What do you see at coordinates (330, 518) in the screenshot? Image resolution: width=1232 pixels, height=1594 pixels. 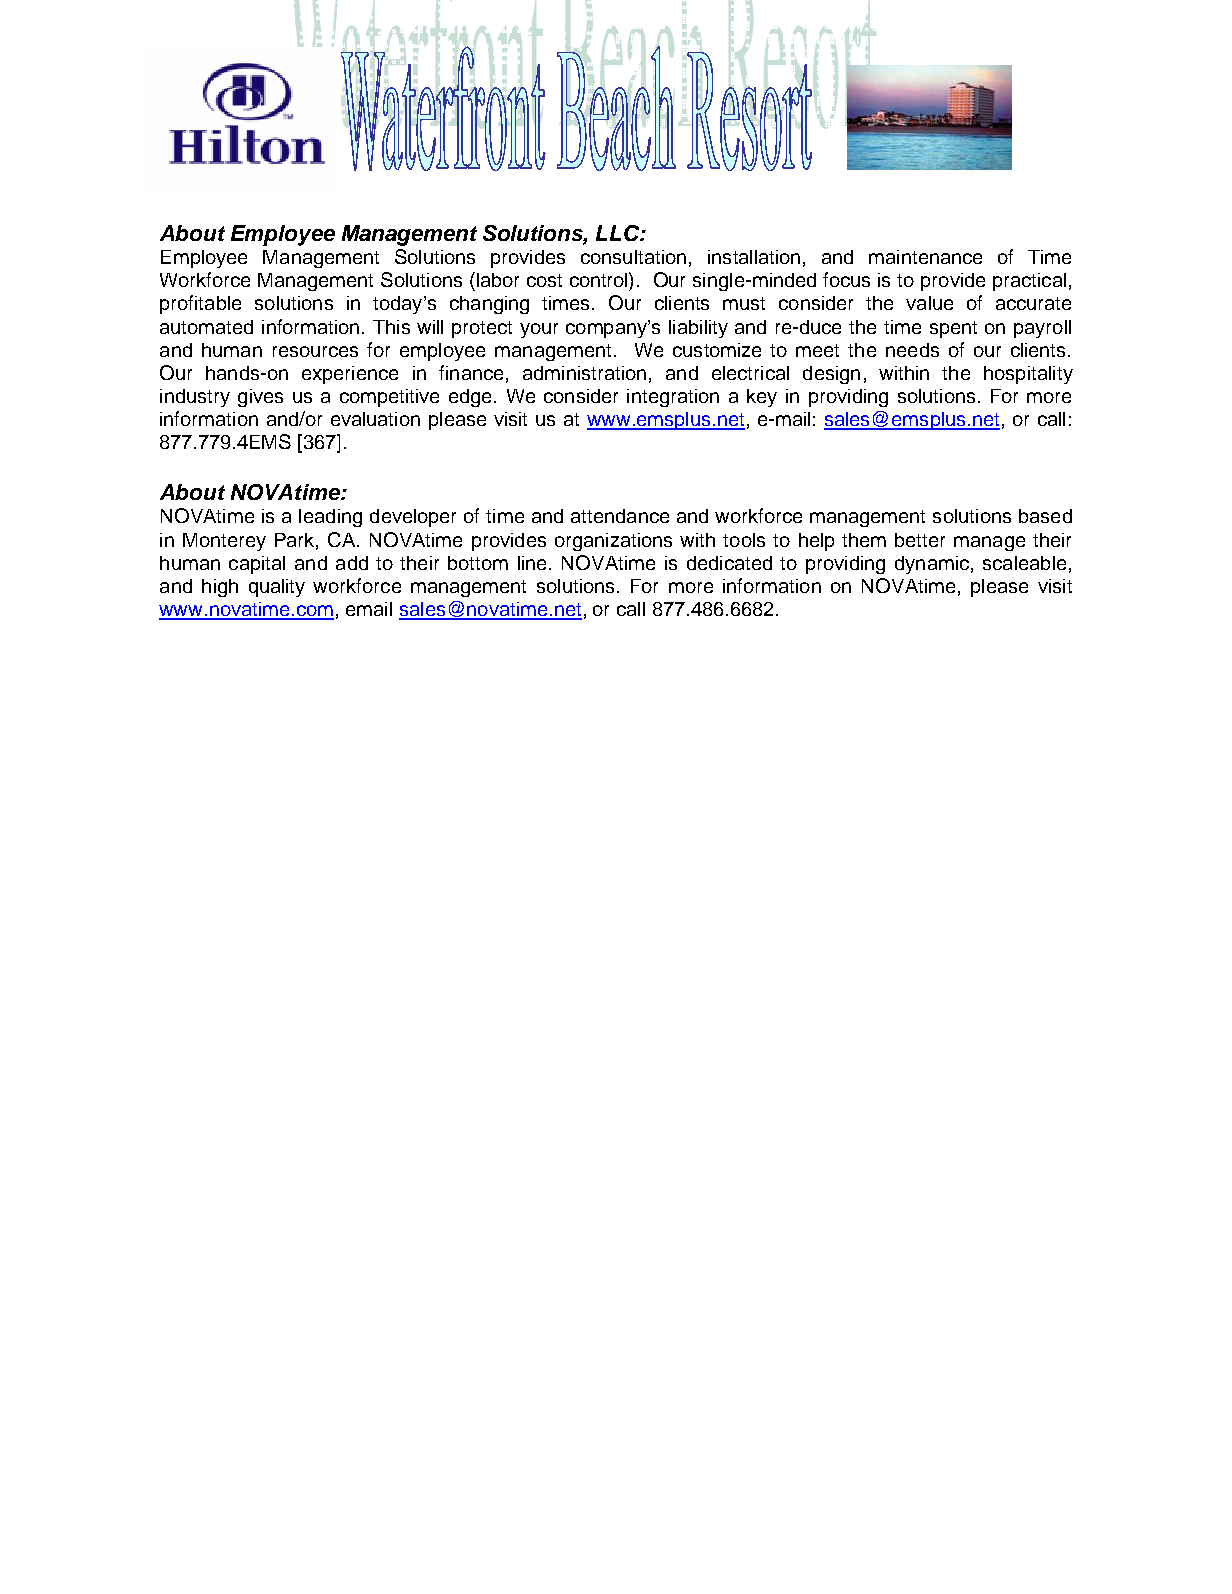 I see `leading` at bounding box center [330, 518].
